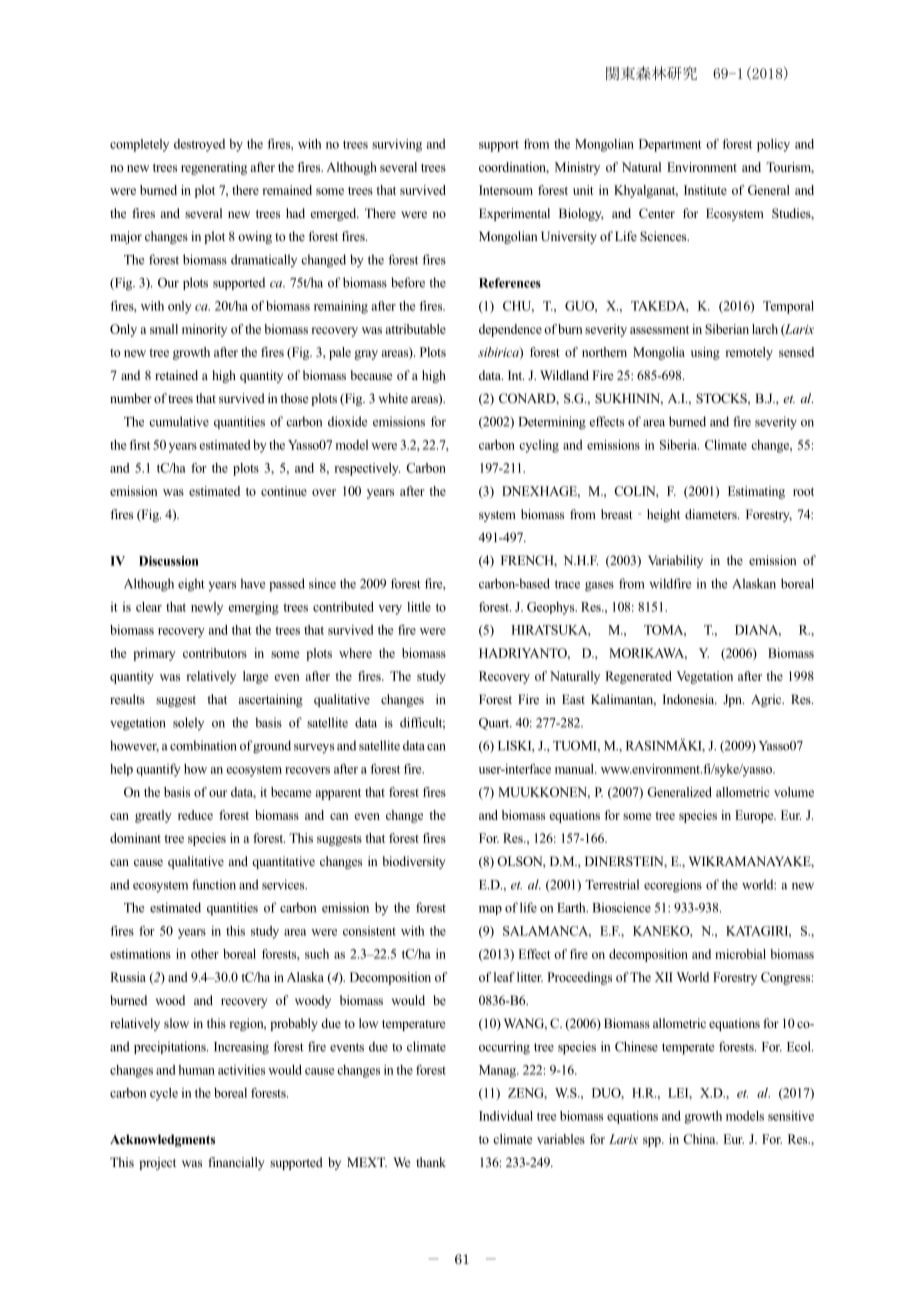 Image resolution: width=924 pixels, height=1308 pixels. What do you see at coordinates (284, 491) in the document?
I see `continue` at bounding box center [284, 491].
